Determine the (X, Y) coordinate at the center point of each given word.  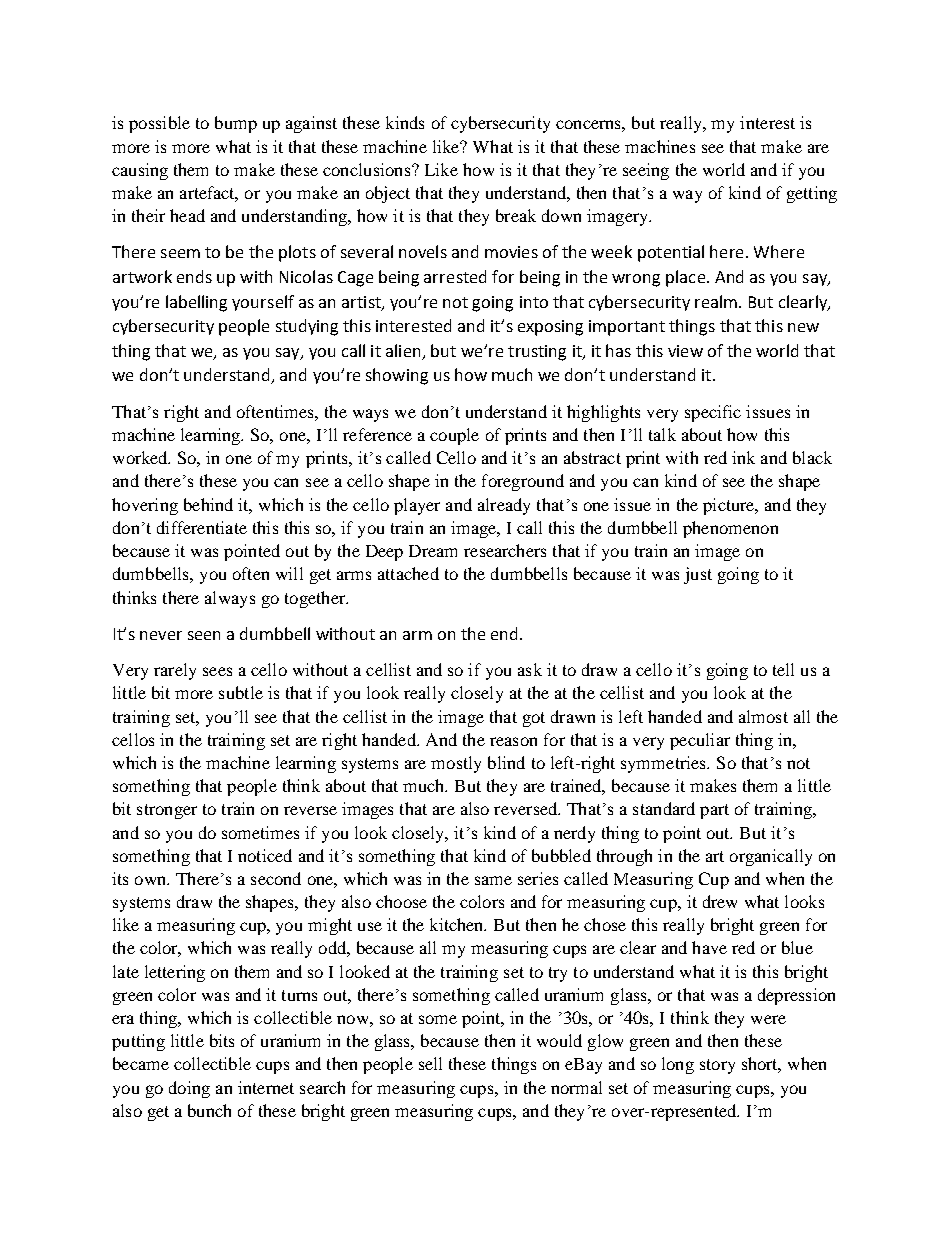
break (516, 215)
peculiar (700, 741)
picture (730, 506)
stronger (167, 811)
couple (454, 436)
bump (236, 124)
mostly (456, 764)
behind (208, 504)
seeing (646, 171)
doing (189, 1089)
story (717, 1066)
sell (430, 1063)
